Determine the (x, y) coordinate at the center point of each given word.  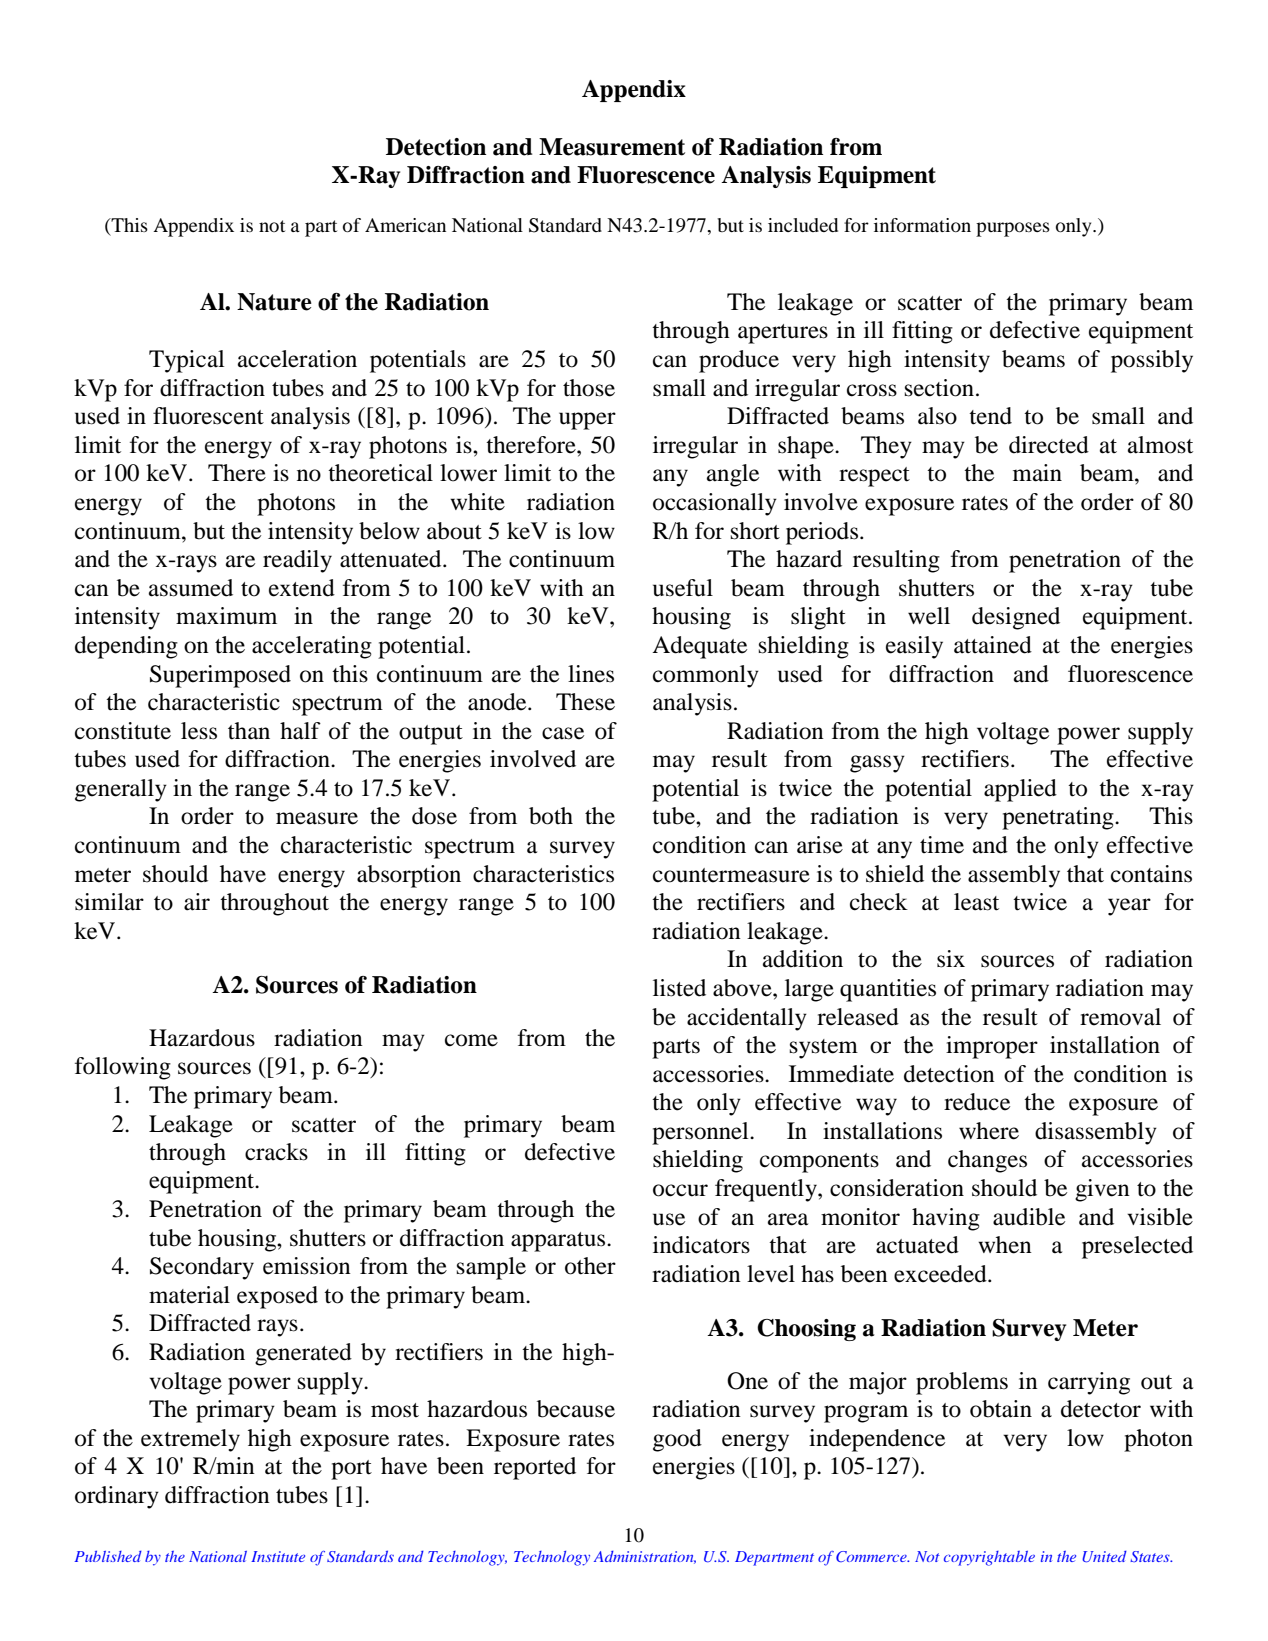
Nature (274, 302)
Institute (278, 1556)
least (976, 902)
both (551, 816)
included (803, 225)
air (197, 902)
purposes (1013, 229)
